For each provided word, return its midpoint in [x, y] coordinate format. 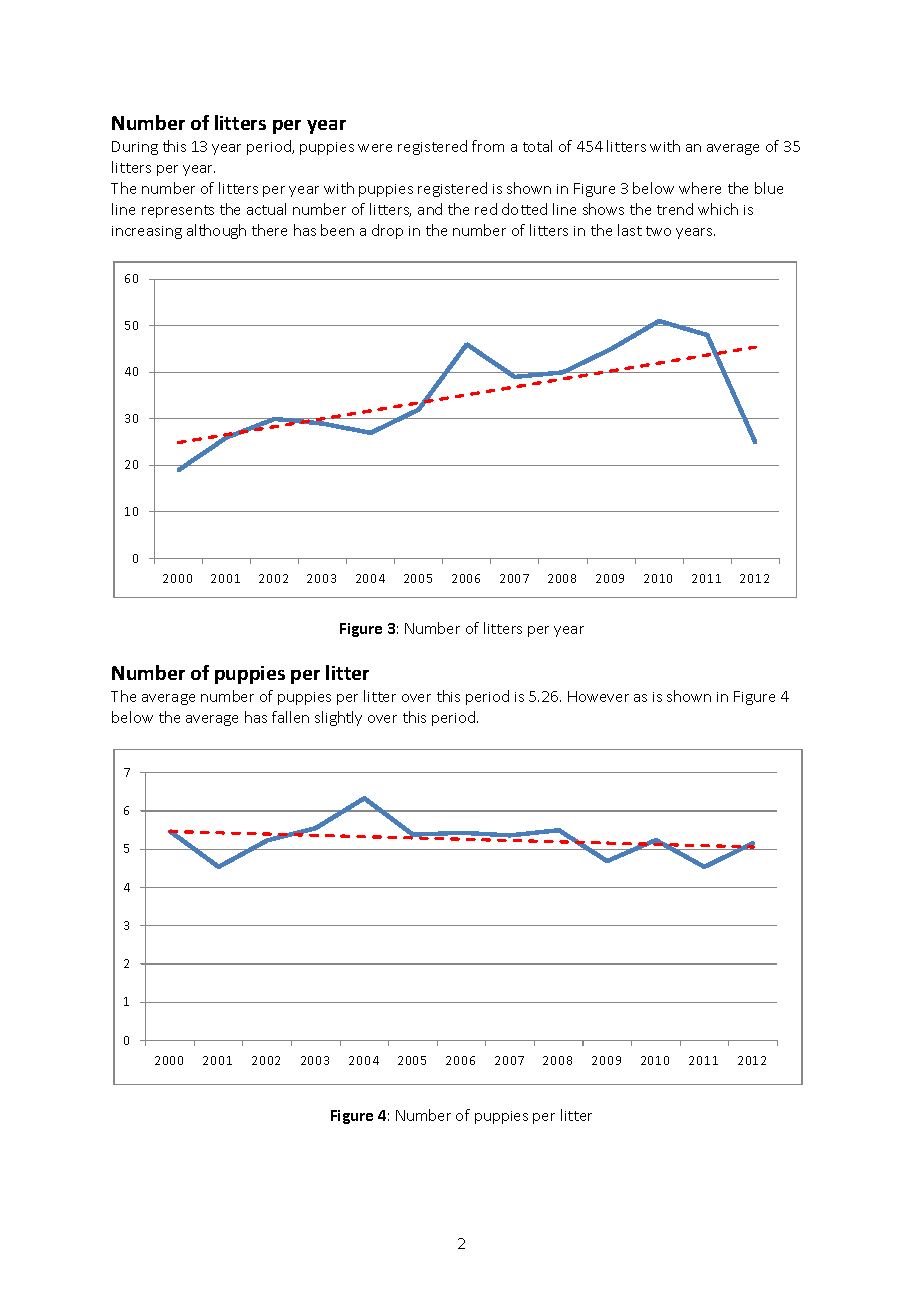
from [488, 146]
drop [387, 231]
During [135, 148]
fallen [290, 717]
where [700, 188]
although [216, 231]
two [658, 231]
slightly [338, 718]
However [598, 696]
